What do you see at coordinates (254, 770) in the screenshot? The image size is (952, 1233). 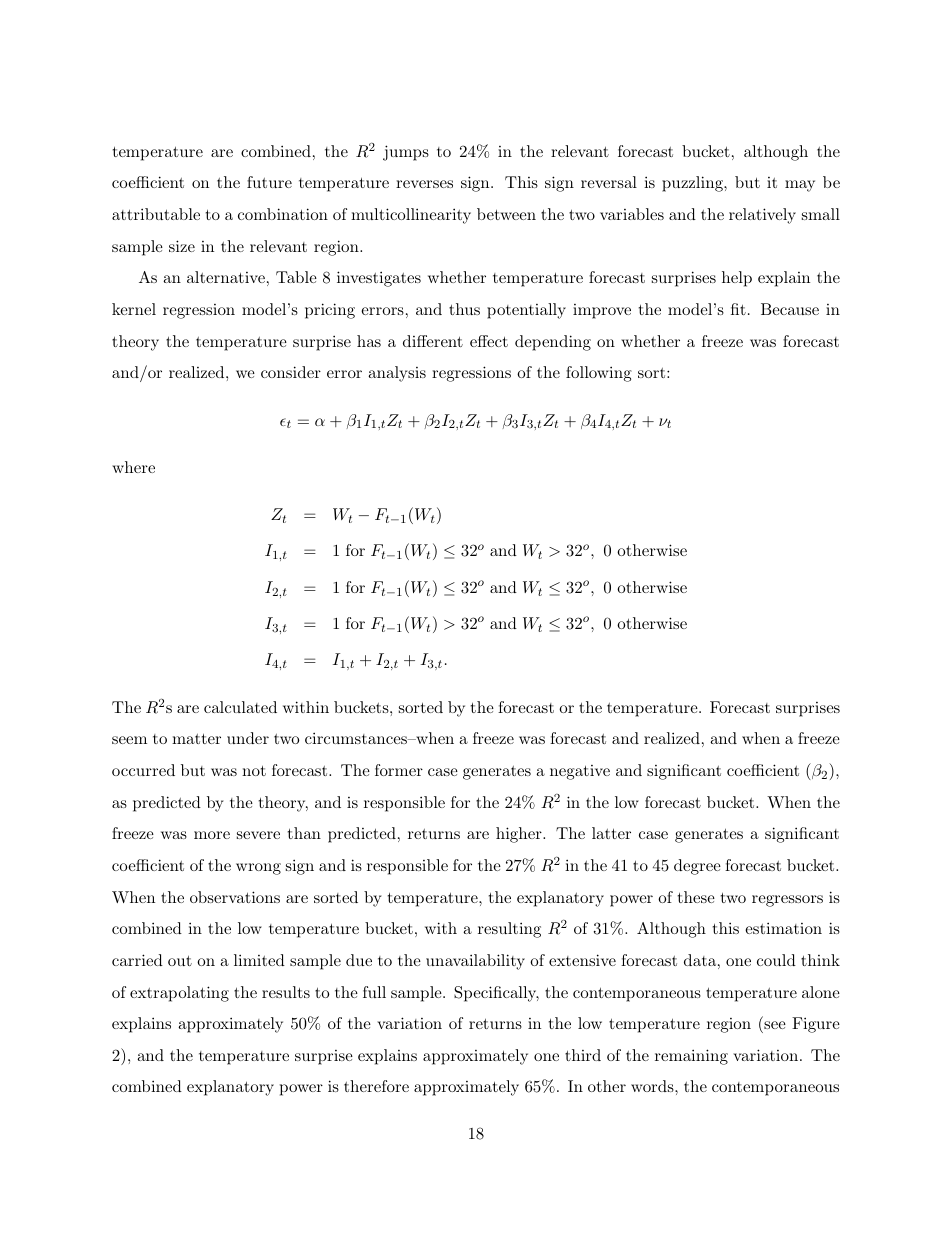 I see `not` at bounding box center [254, 770].
